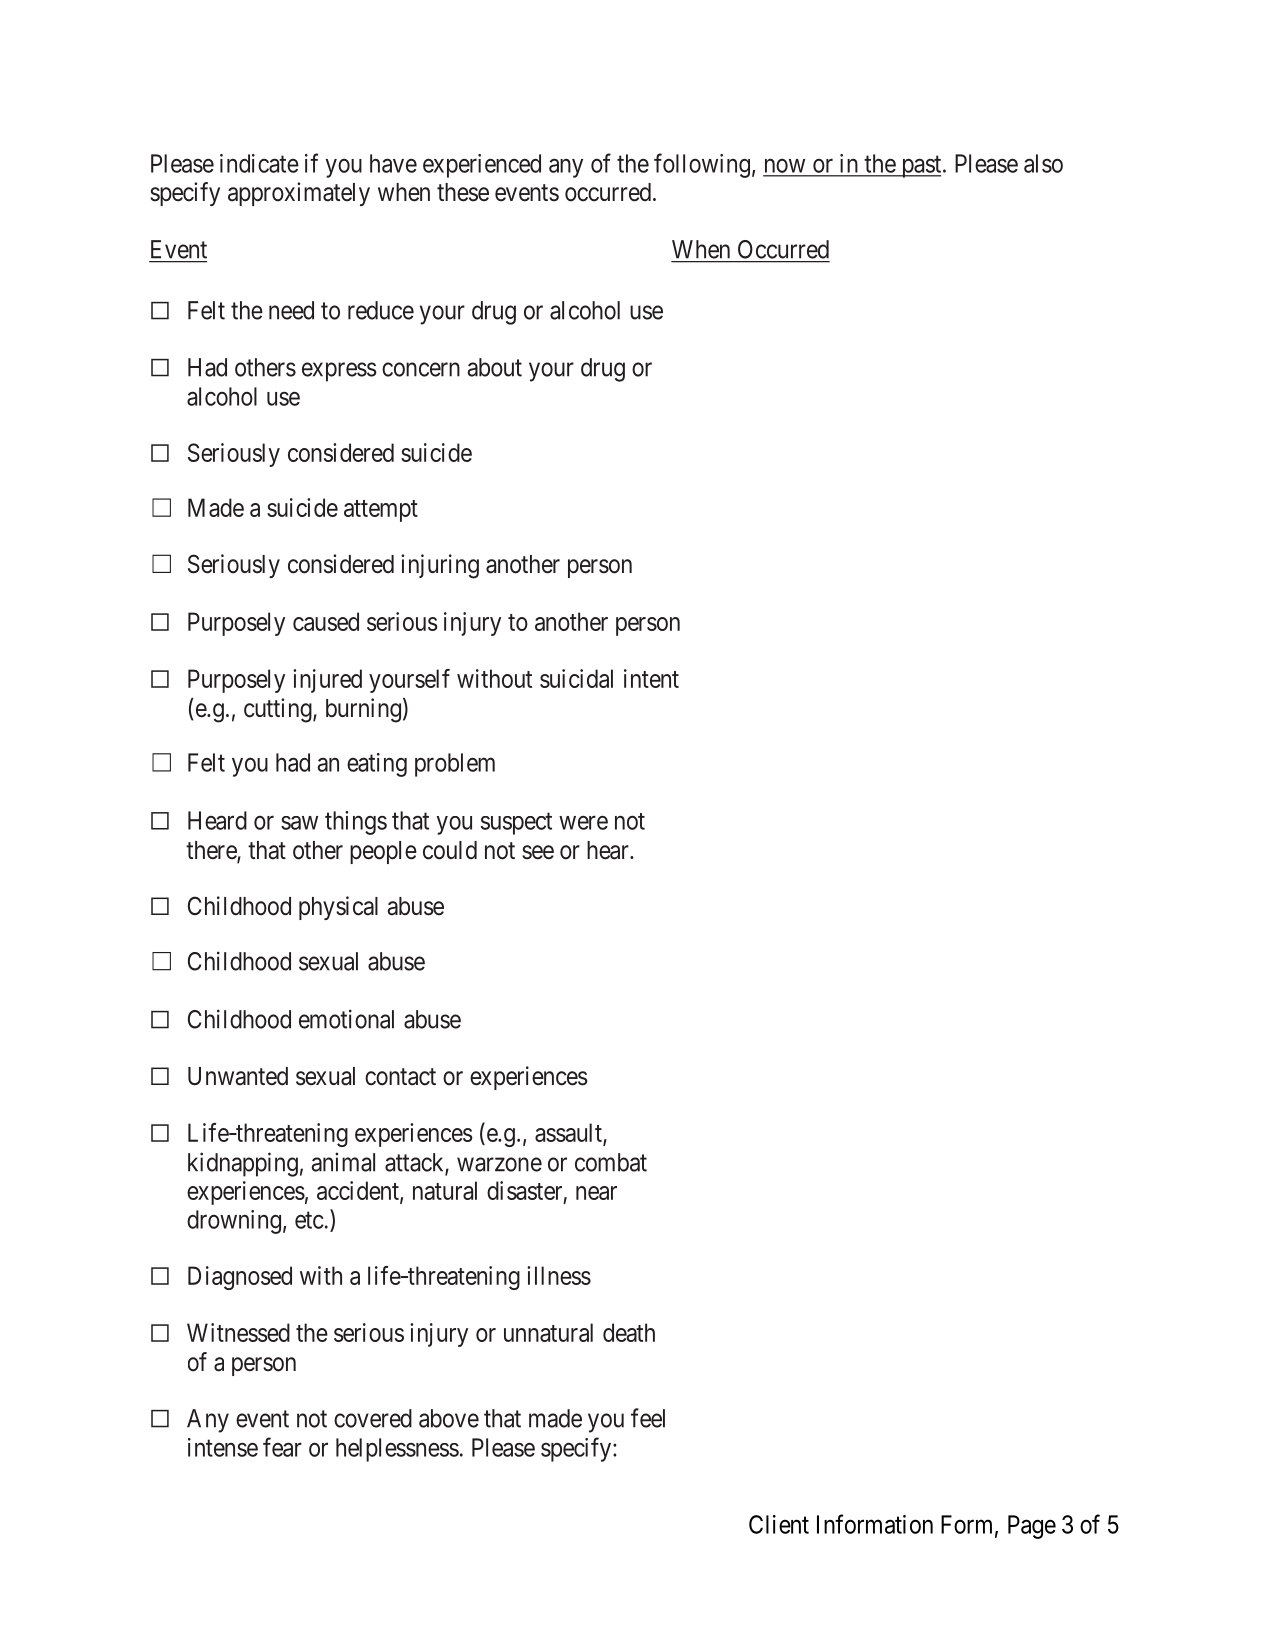 This screenshot has width=1268, height=1642. Describe the element at coordinates (651, 678) in the screenshot. I see `intent` at that location.
